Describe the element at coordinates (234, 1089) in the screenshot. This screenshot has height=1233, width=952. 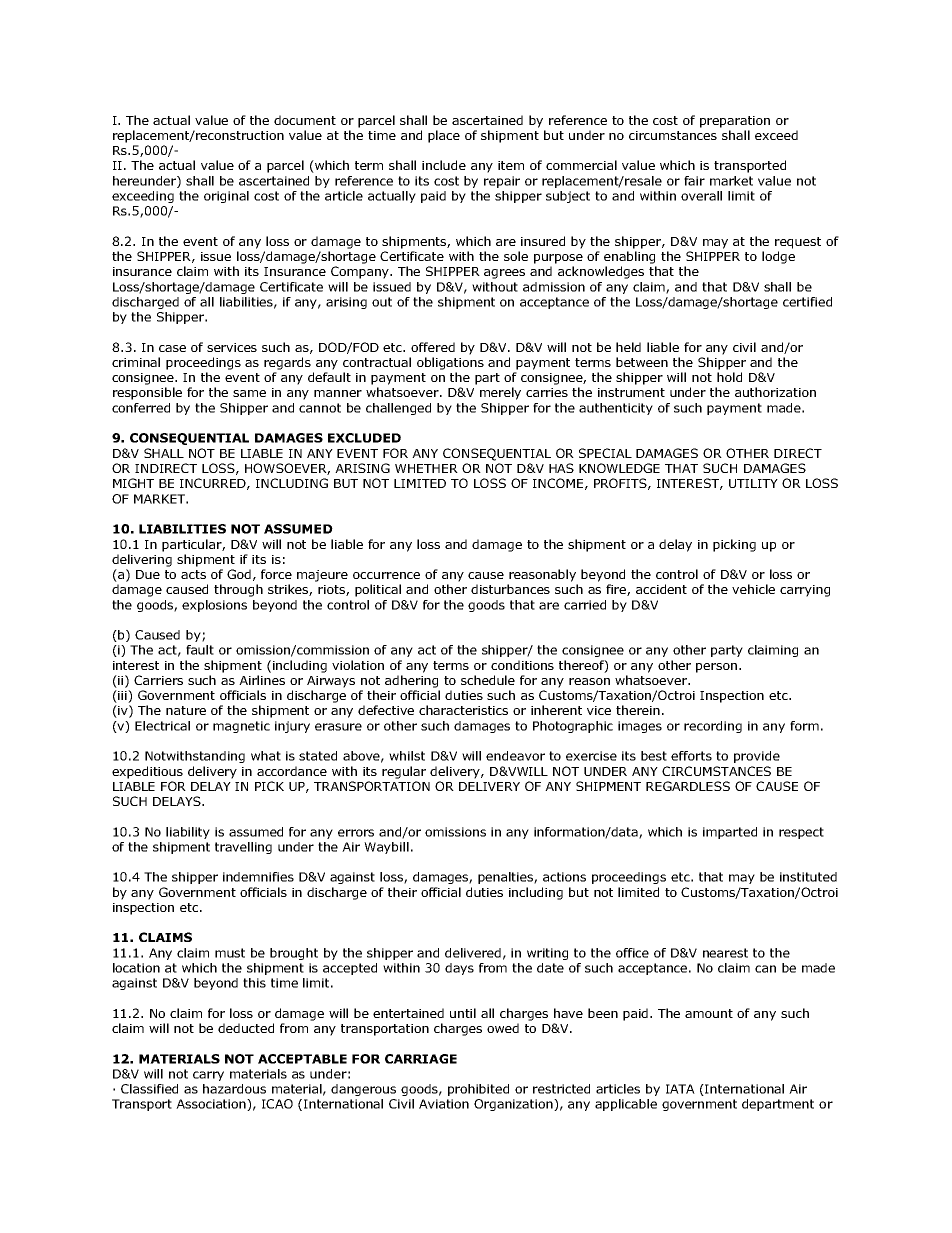
I see `hazardous` at that location.
